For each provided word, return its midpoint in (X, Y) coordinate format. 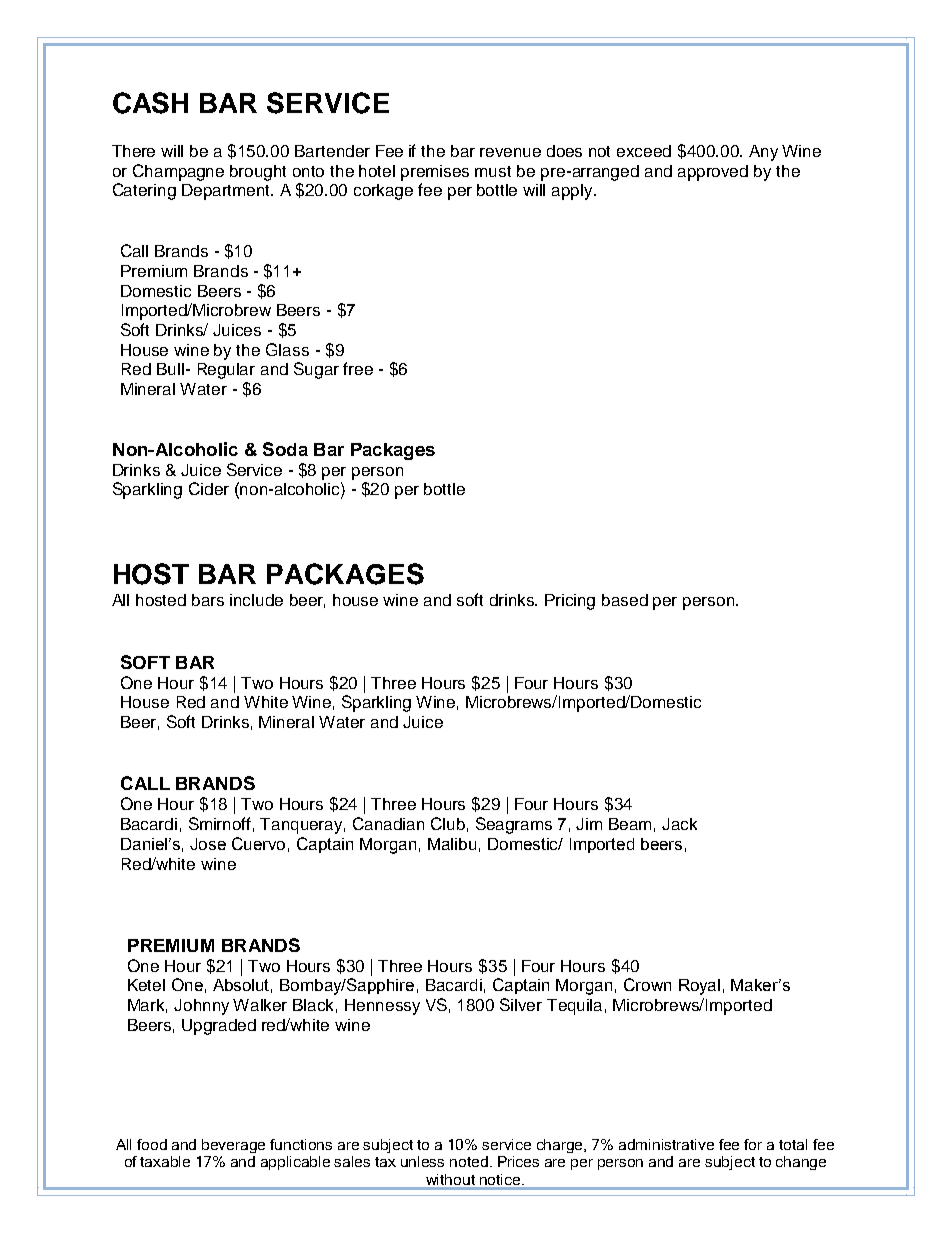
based (625, 600)
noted (469, 1161)
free (358, 368)
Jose (208, 844)
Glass (287, 349)
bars (208, 600)
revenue (510, 152)
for (753, 1144)
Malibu (452, 844)
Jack (679, 824)
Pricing (570, 602)
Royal (699, 987)
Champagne (178, 172)
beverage (233, 1146)
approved (713, 173)
